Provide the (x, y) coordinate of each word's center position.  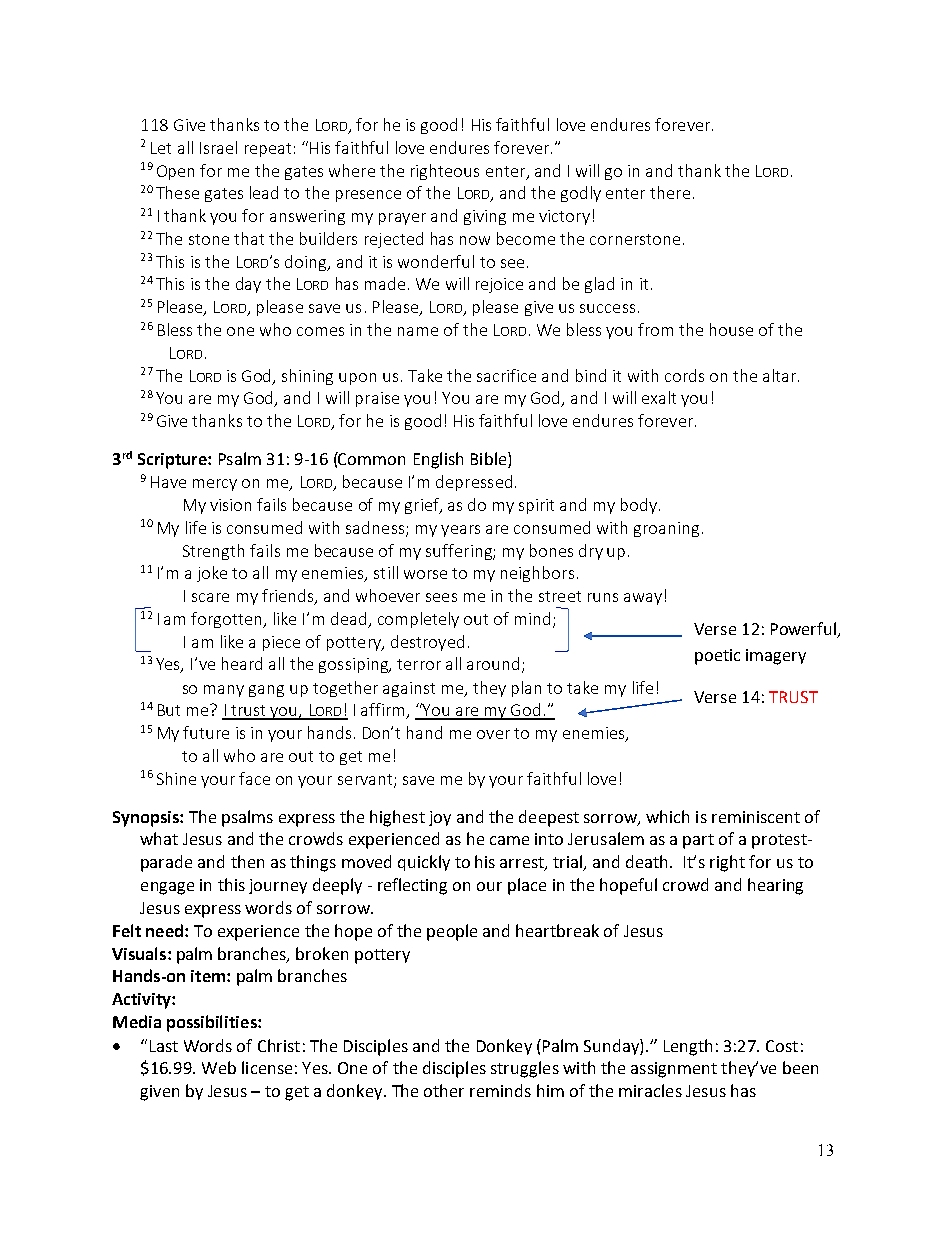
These (177, 192)
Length (688, 1047)
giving (485, 217)
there (670, 192)
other (444, 1090)
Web (219, 1067)
